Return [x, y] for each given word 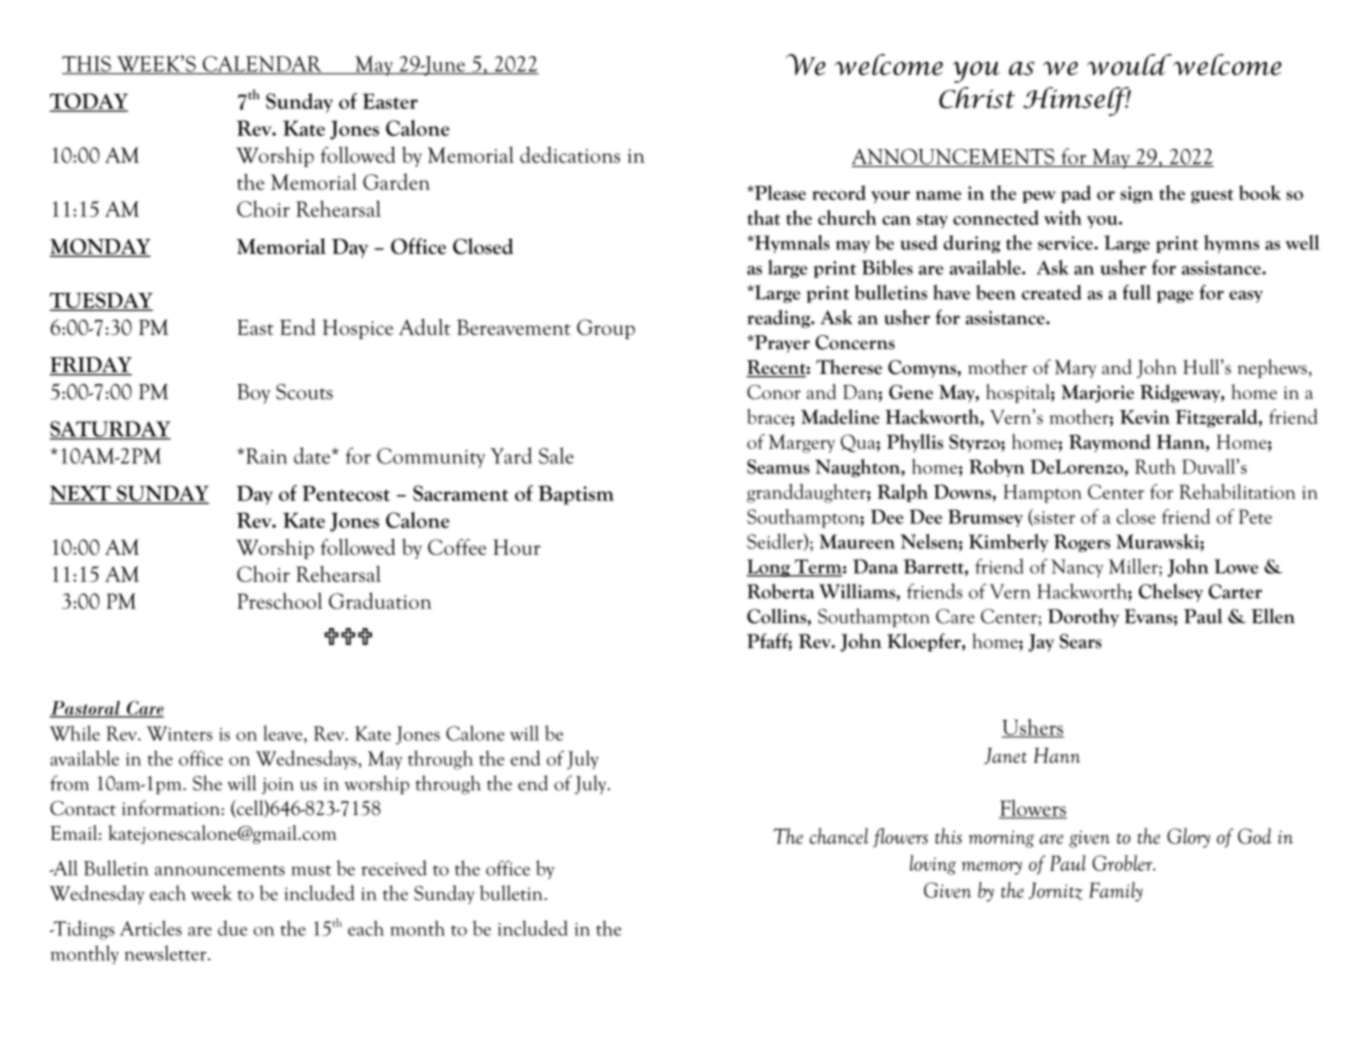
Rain [265, 456]
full [1136, 292]
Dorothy [1083, 617]
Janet [1005, 756]
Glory [1188, 838]
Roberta [781, 591]
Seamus [778, 466]
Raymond [1110, 443]
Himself [1077, 101]
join [278, 785]
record [839, 192]
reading [779, 319]
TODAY [89, 102]
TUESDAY [101, 301]
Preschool [279, 600]
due [232, 928]
